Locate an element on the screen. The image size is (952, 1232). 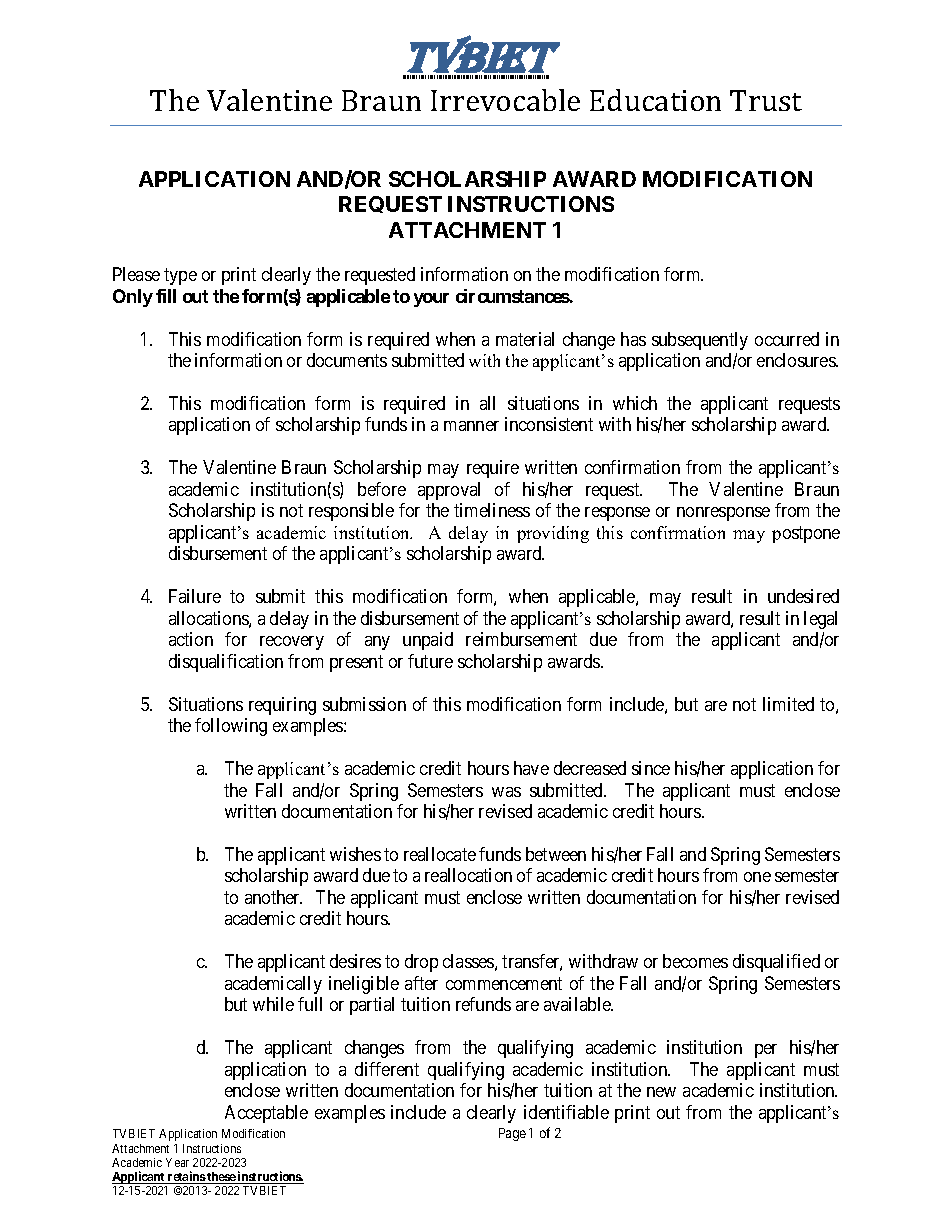
Acceptable is located at coordinates (266, 1114).
